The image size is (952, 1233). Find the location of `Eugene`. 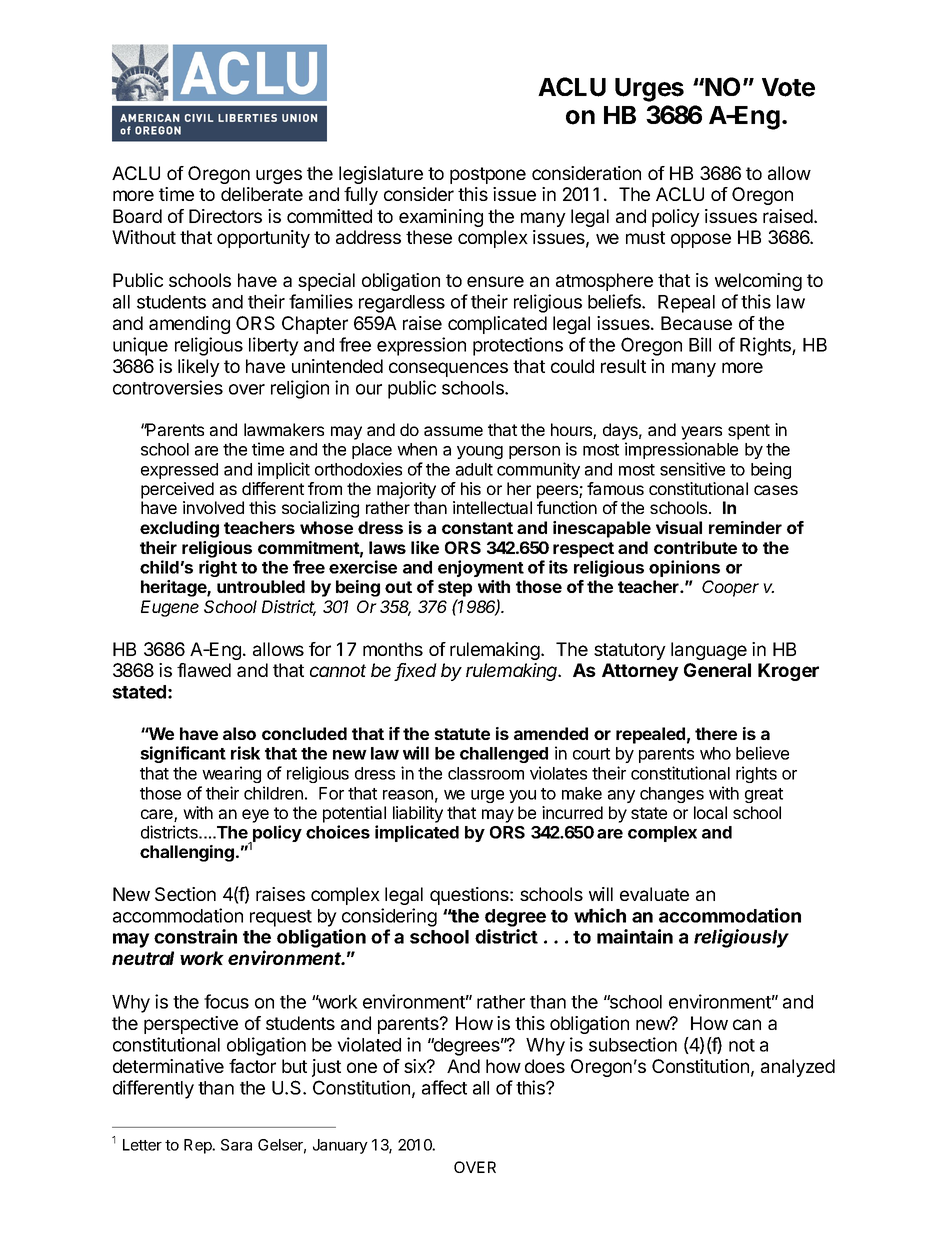

Eugene is located at coordinates (170, 608).
